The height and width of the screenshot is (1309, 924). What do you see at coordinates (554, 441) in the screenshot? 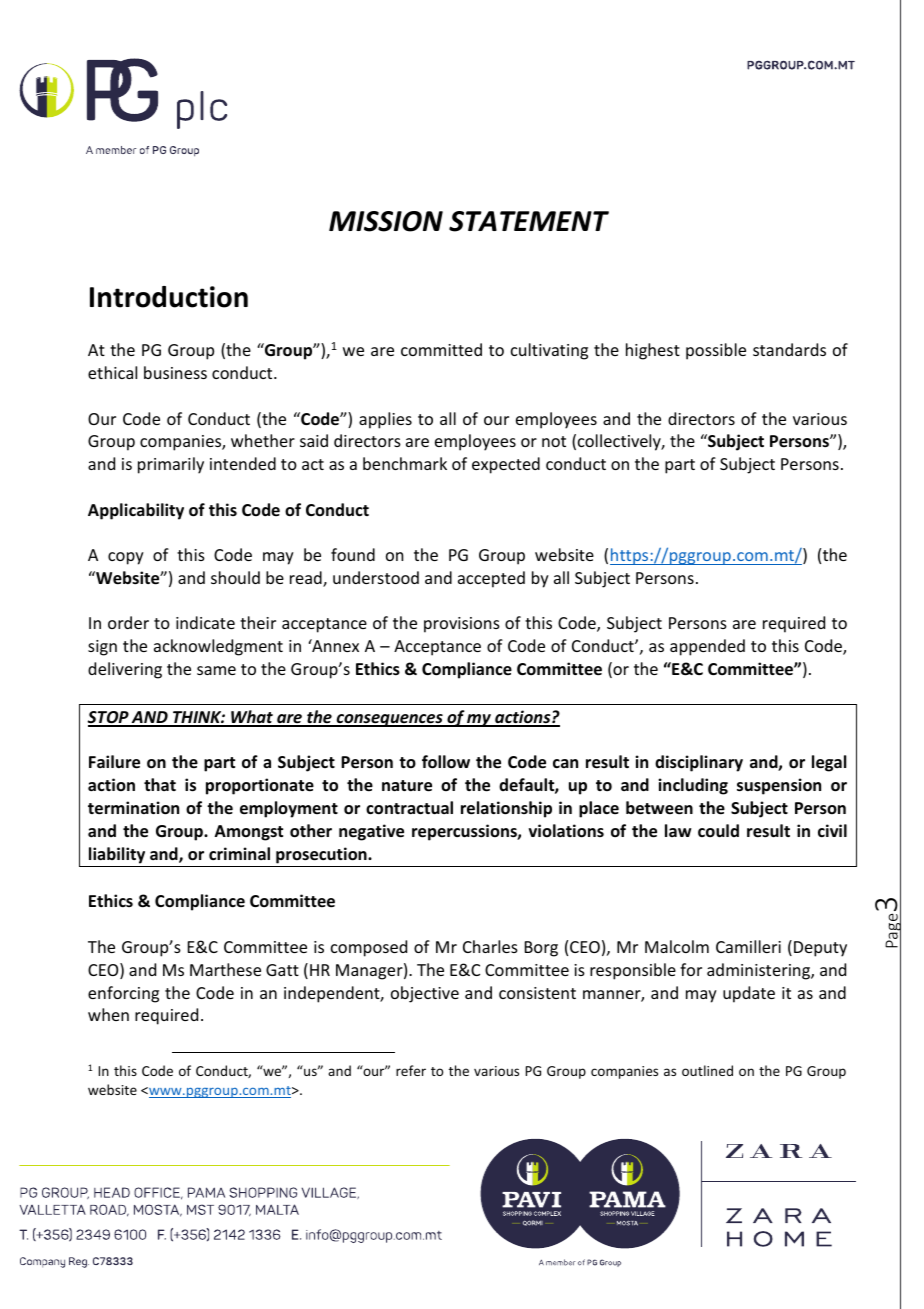
I see `not` at bounding box center [554, 441].
